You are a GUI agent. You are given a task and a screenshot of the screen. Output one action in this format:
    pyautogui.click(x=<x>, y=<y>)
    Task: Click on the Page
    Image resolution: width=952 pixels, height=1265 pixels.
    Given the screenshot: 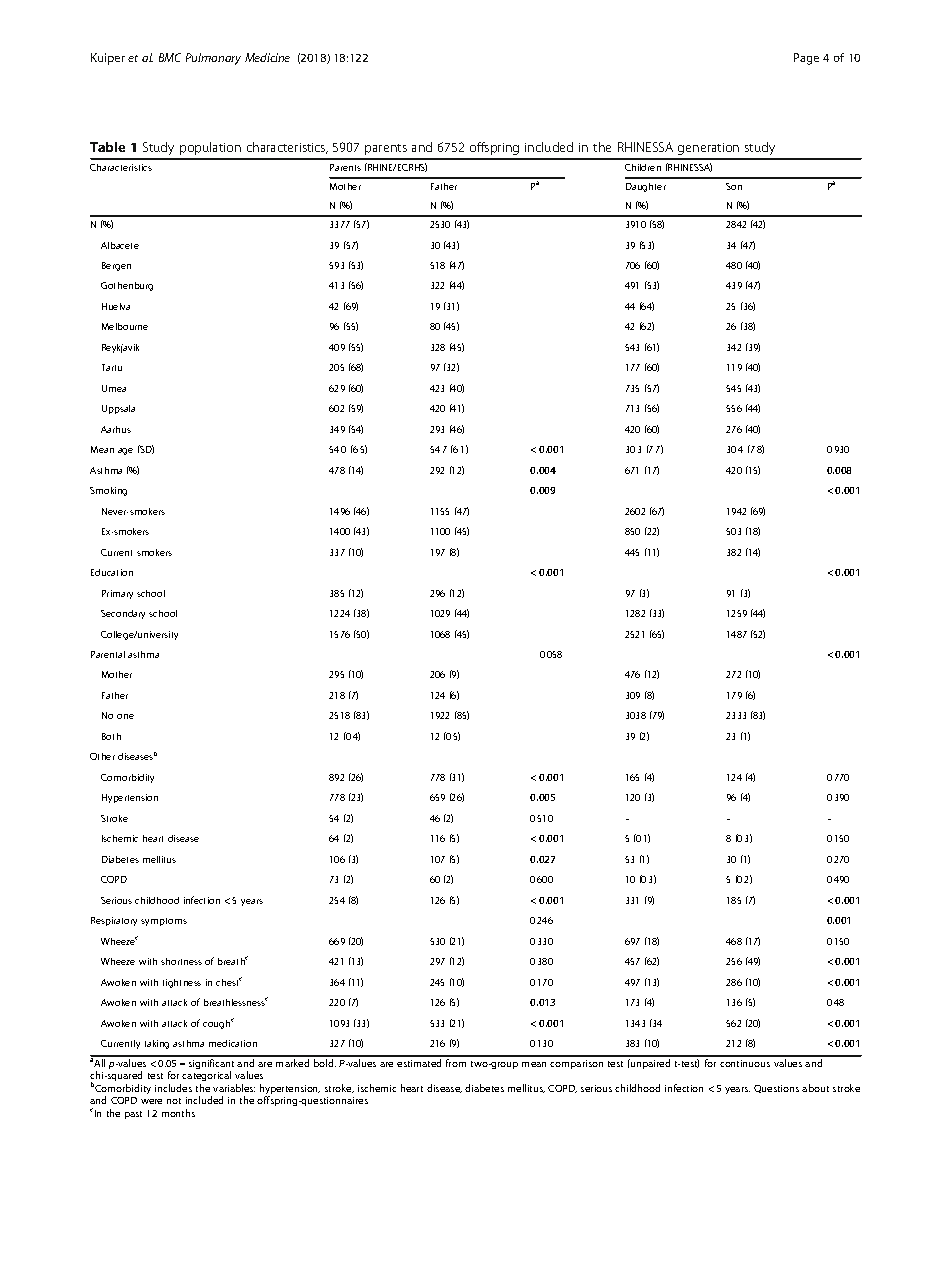 What is the action you would take?
    pyautogui.click(x=806, y=59)
